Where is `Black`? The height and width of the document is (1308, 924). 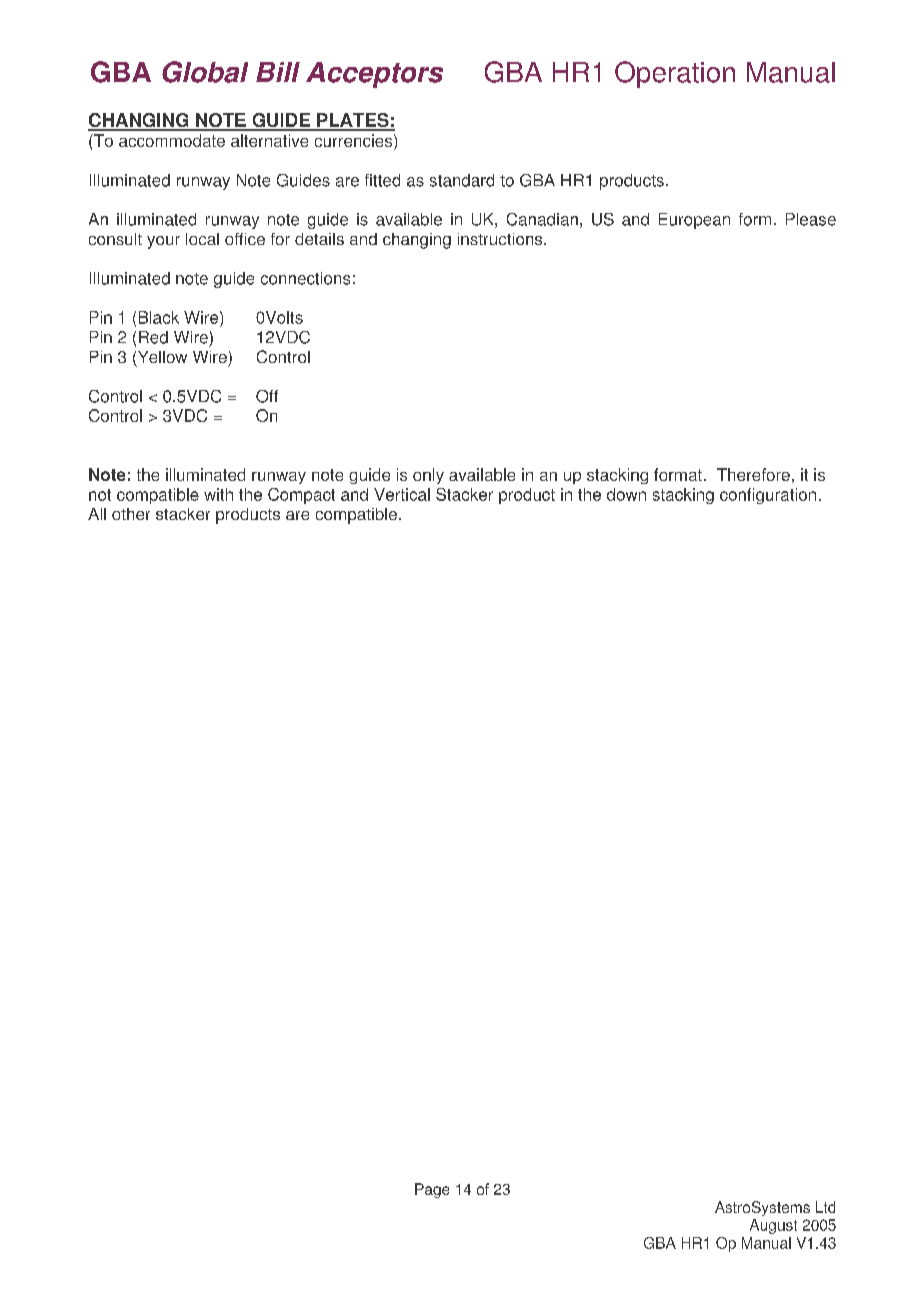 Black is located at coordinates (159, 317).
